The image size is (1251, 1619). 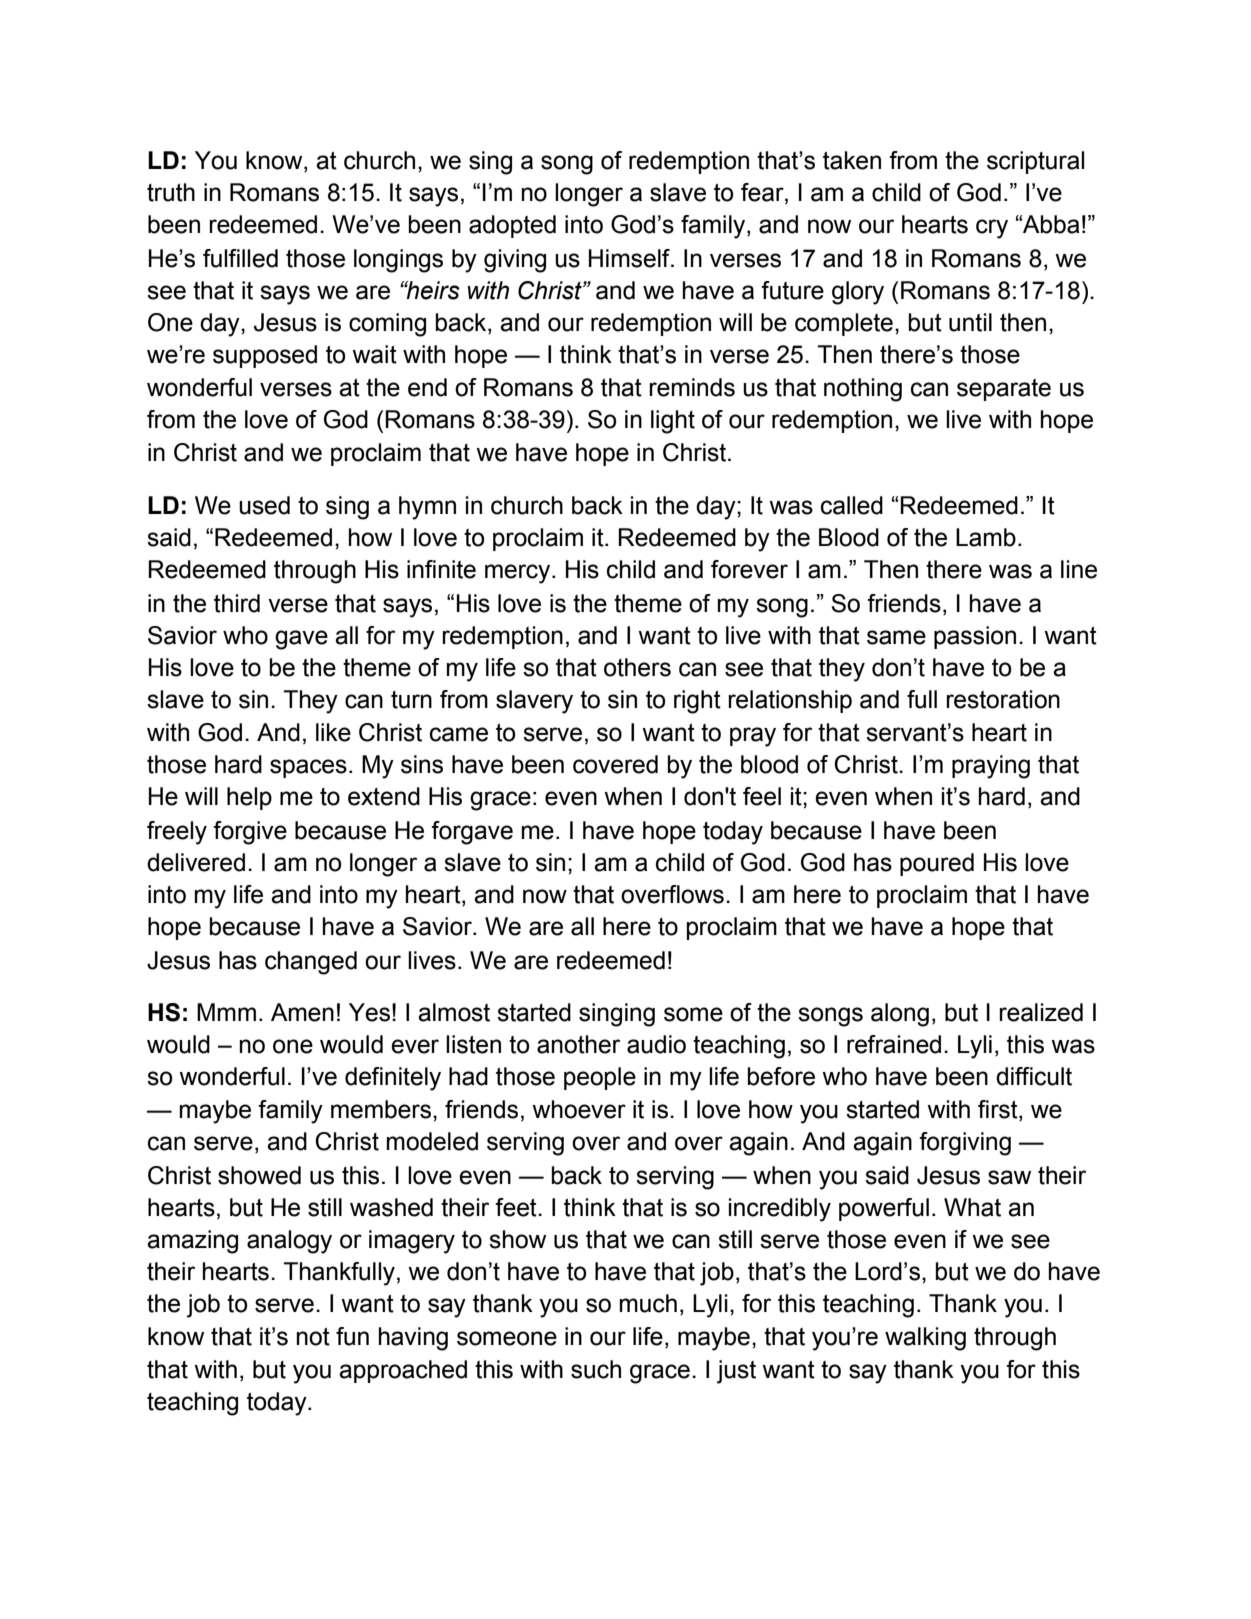 I want to click on others, so click(x=637, y=667).
